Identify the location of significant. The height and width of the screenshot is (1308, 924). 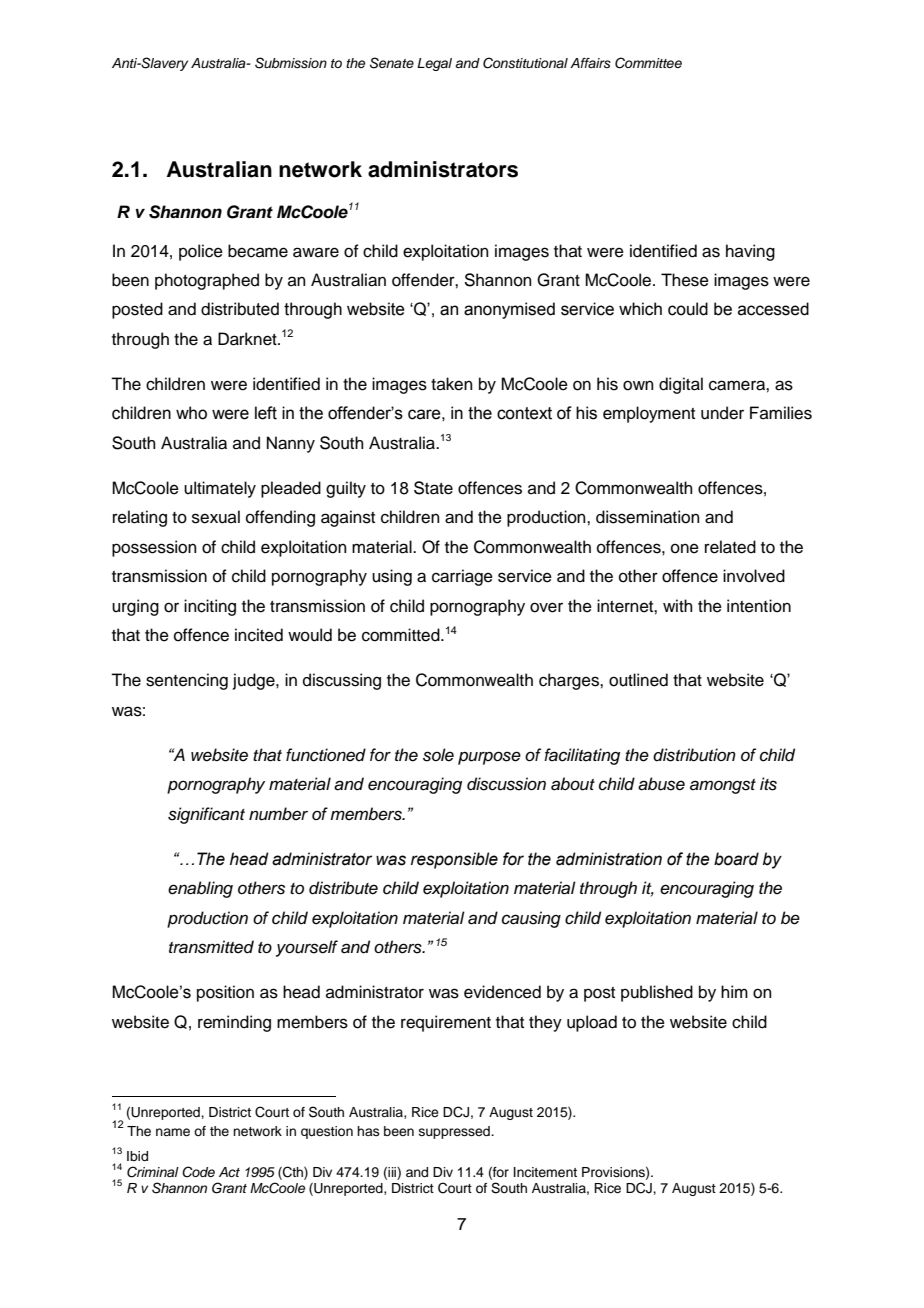
(206, 815).
